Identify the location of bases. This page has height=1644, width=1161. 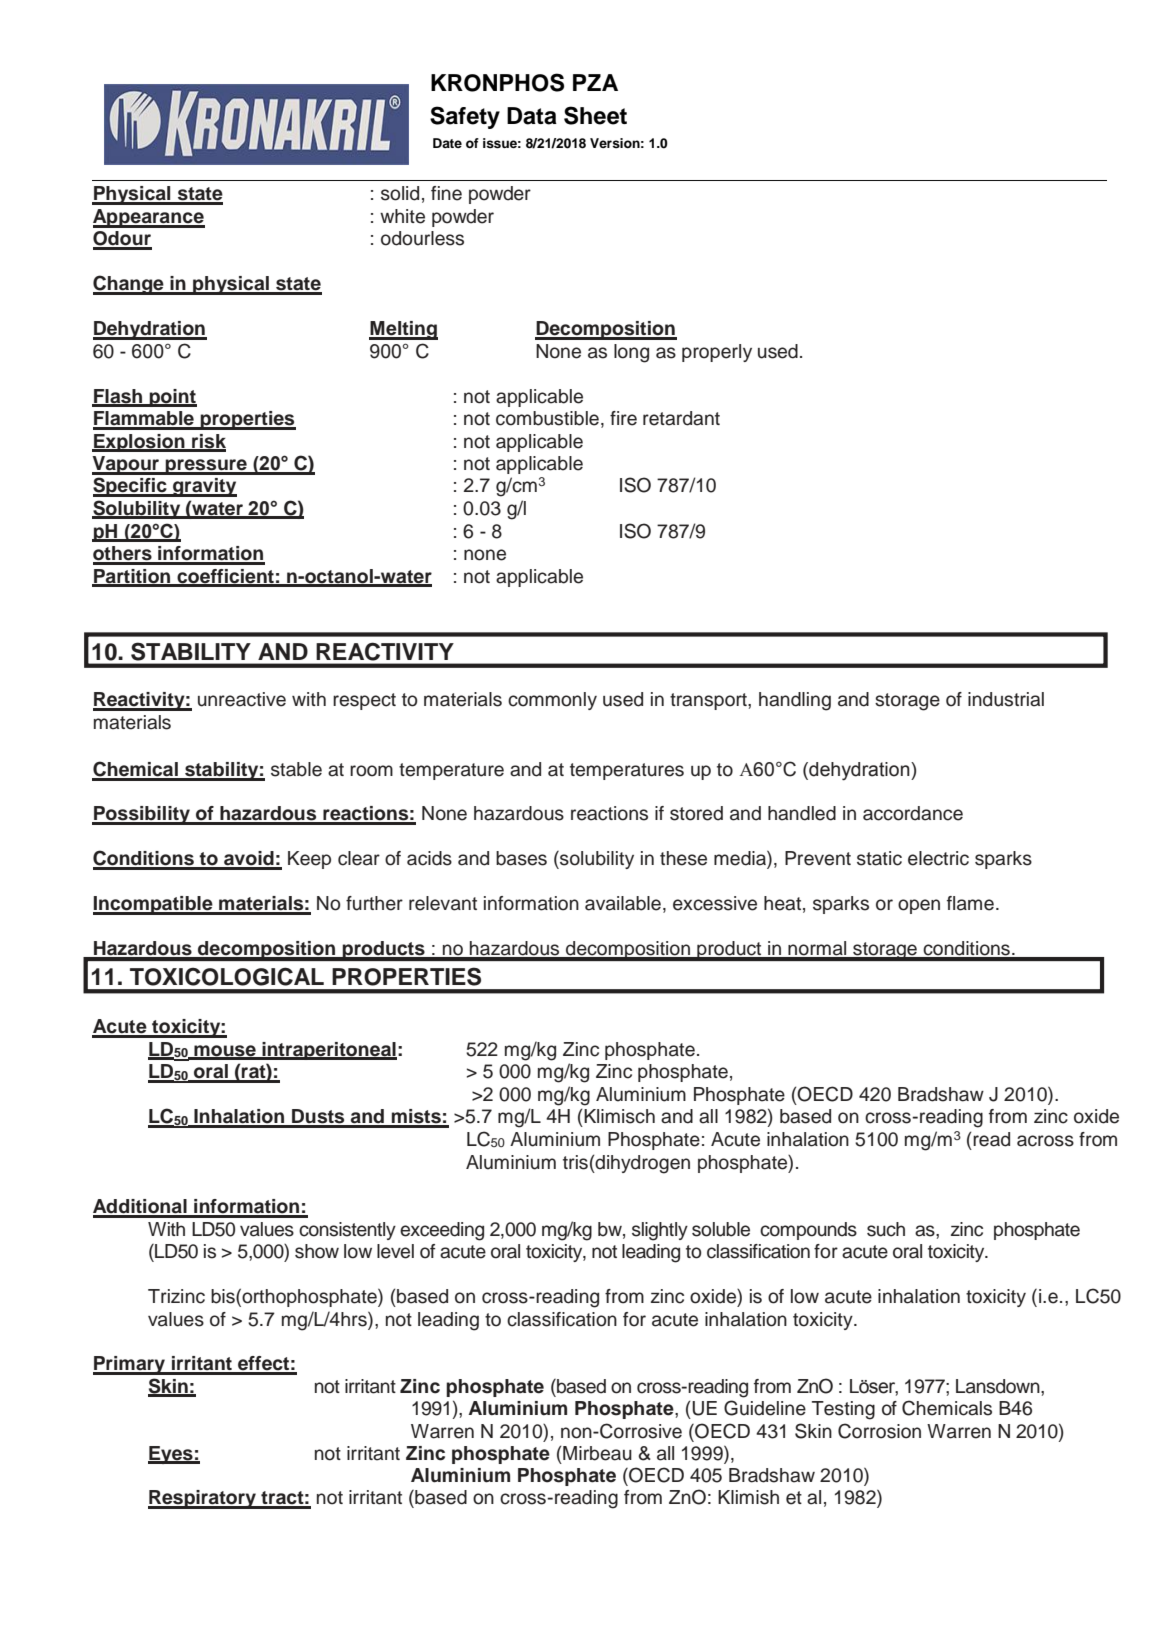
(521, 858).
